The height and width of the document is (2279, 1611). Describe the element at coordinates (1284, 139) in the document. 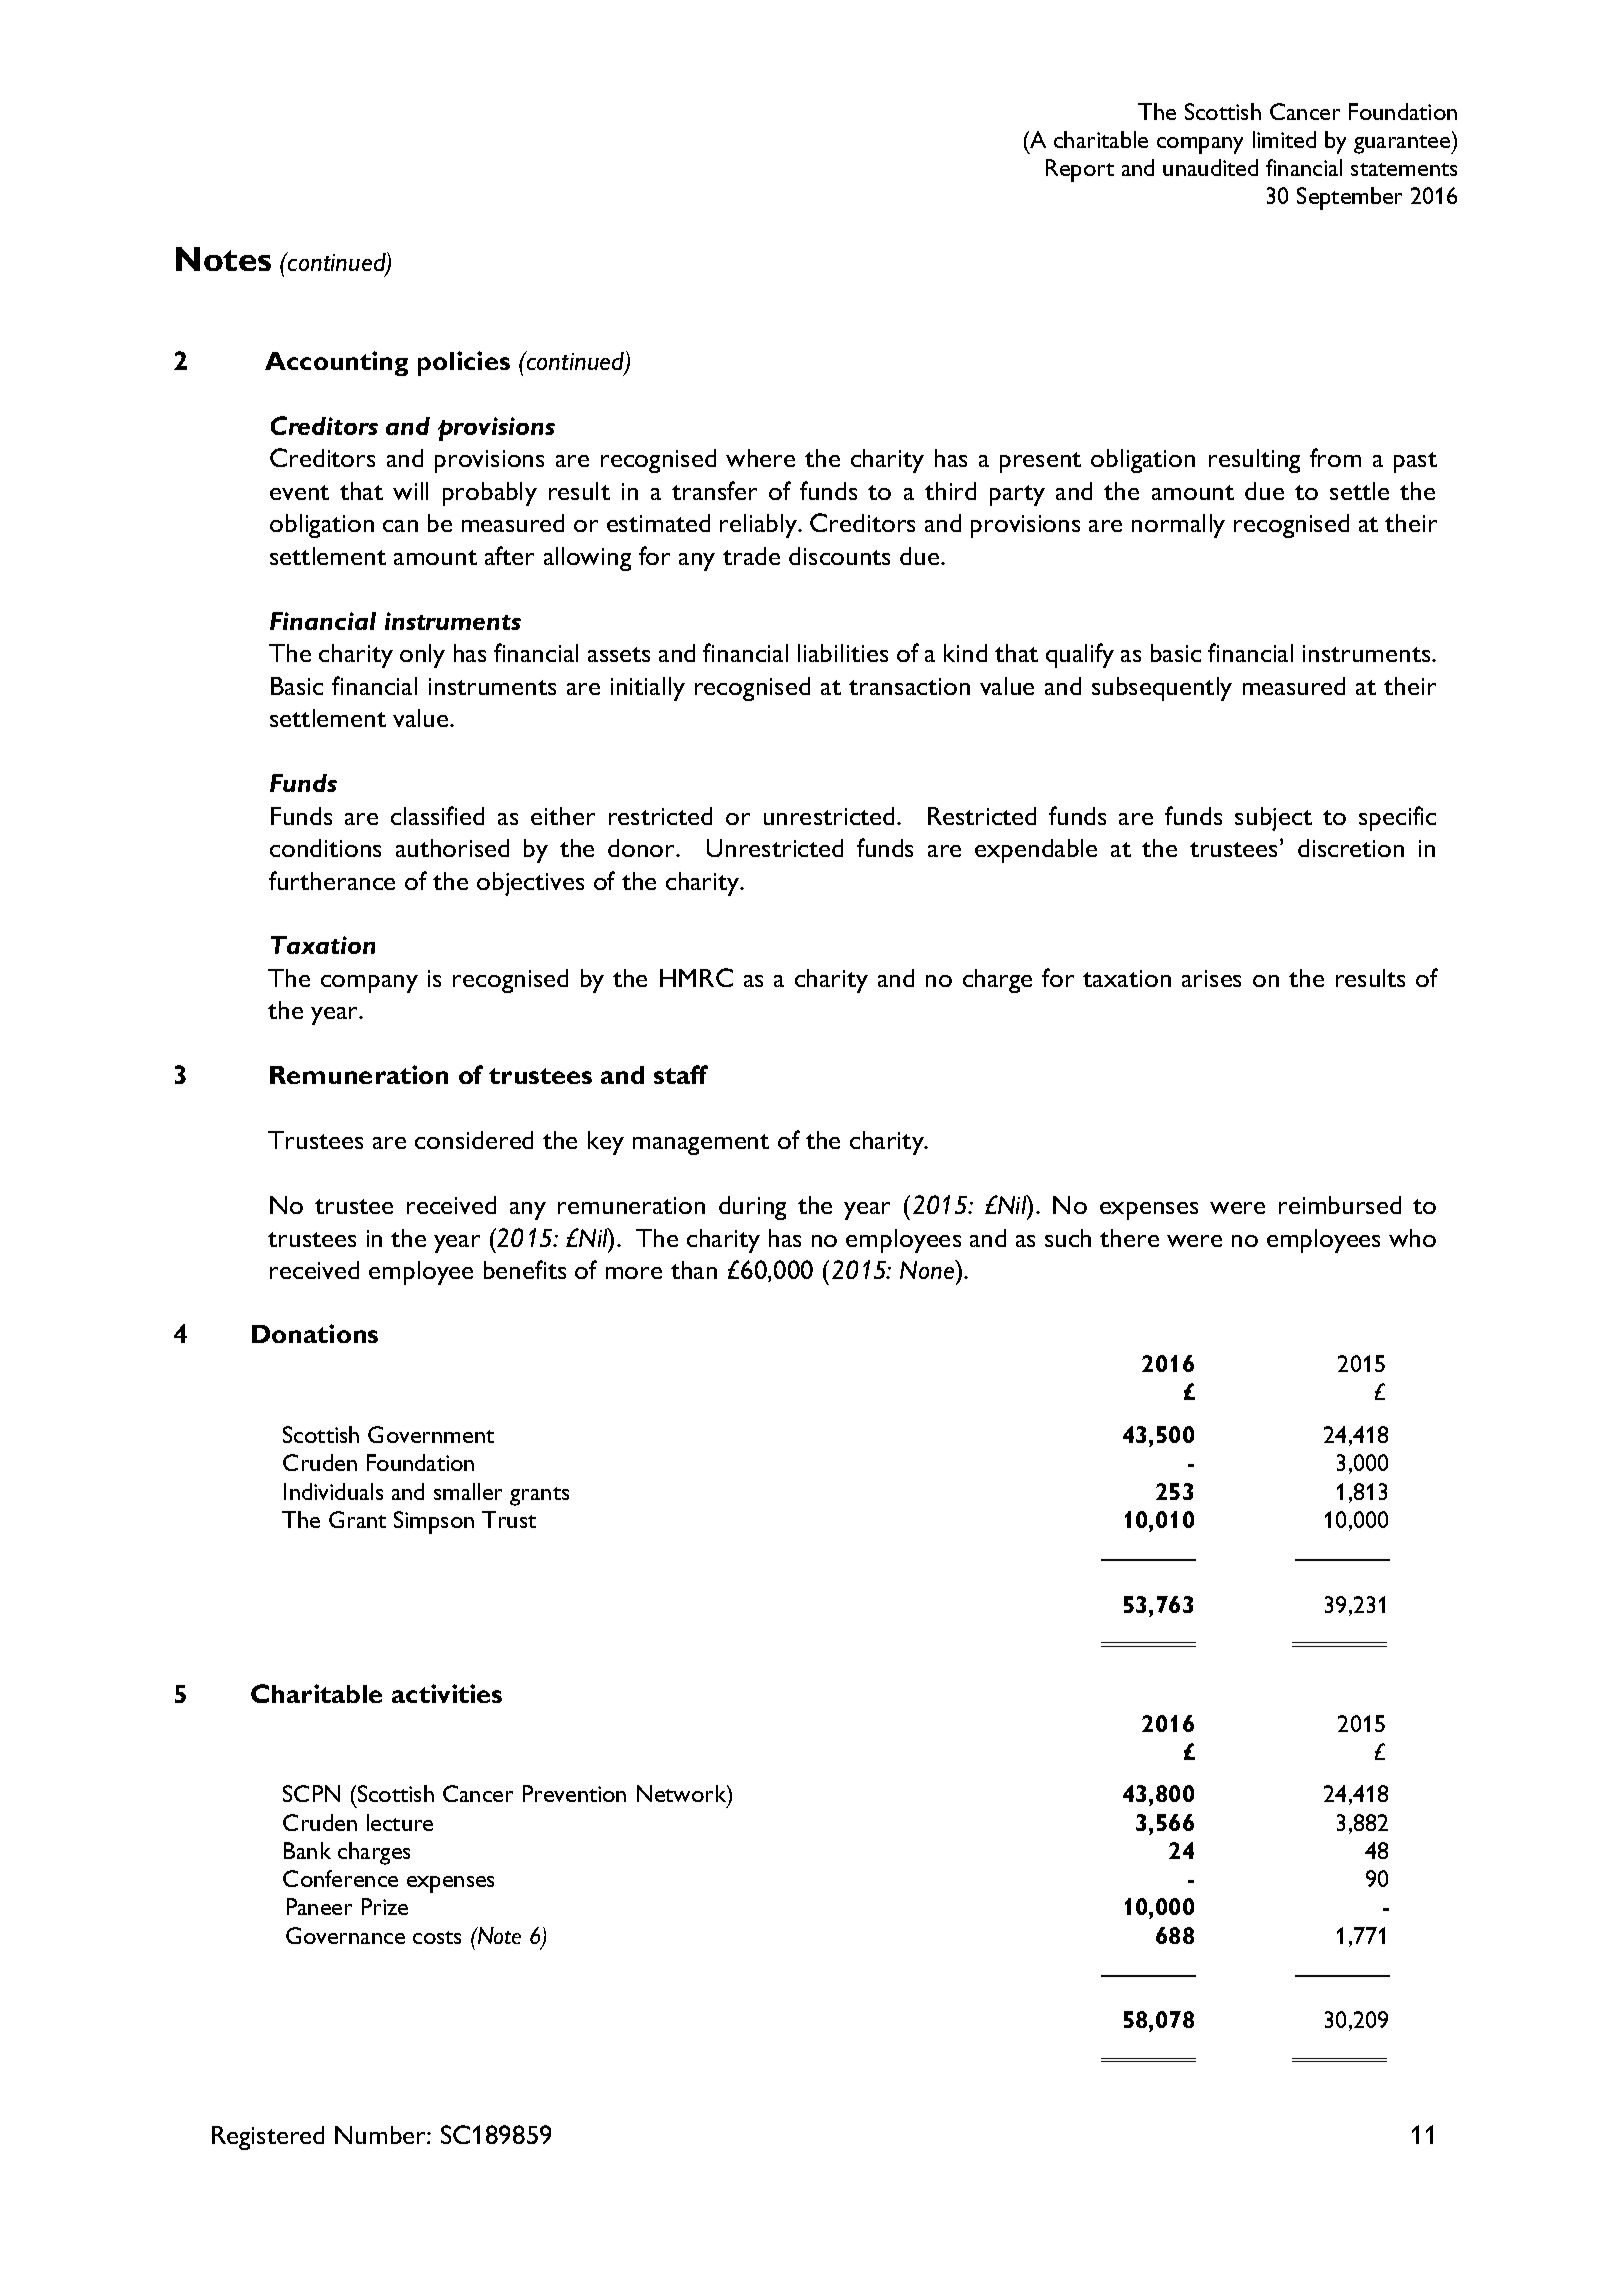

I see `limited` at that location.
